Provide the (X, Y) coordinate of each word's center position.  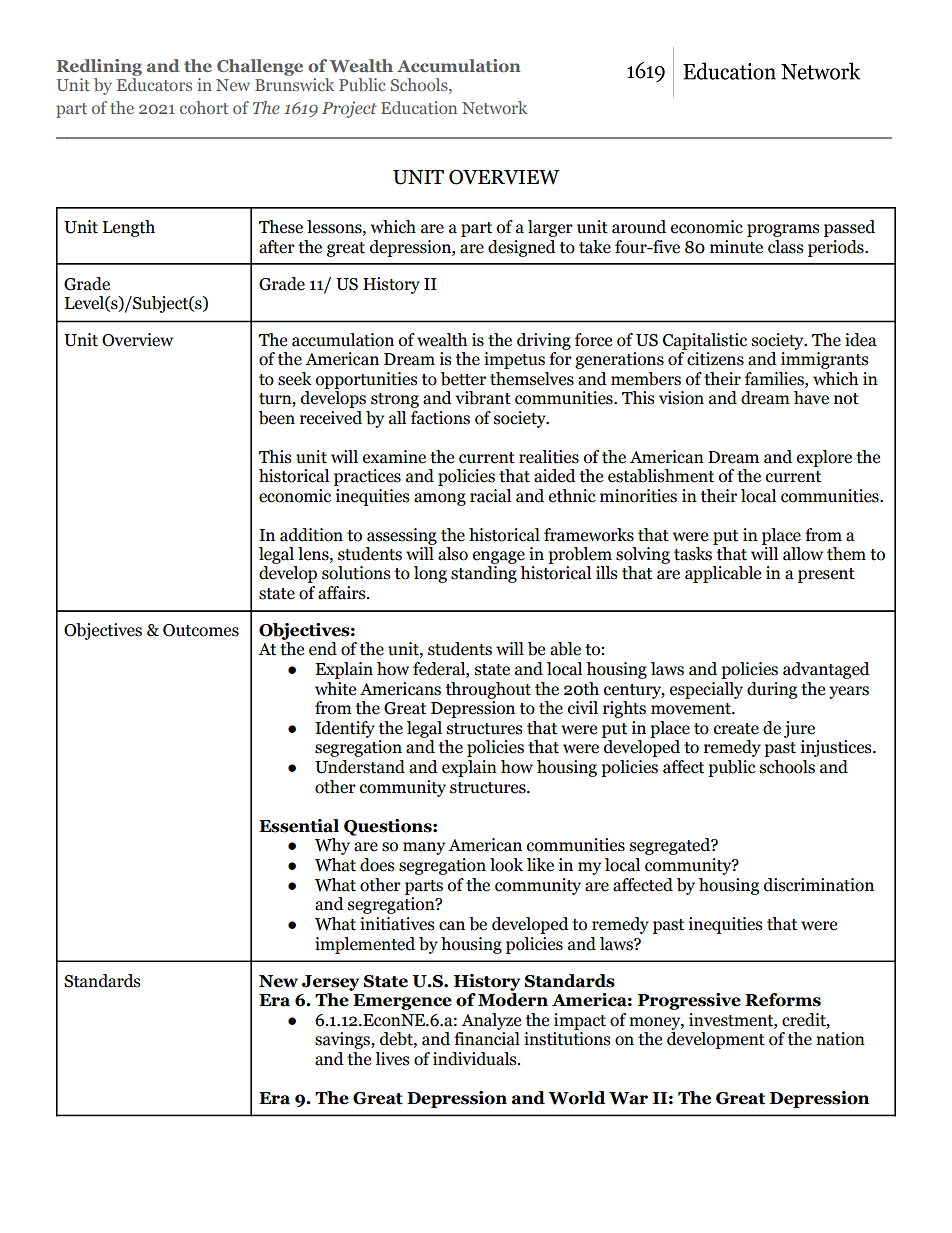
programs (783, 230)
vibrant (483, 398)
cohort (204, 107)
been (277, 418)
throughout (488, 690)
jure (799, 729)
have (811, 398)
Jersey (330, 983)
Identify (345, 729)
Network (494, 107)
